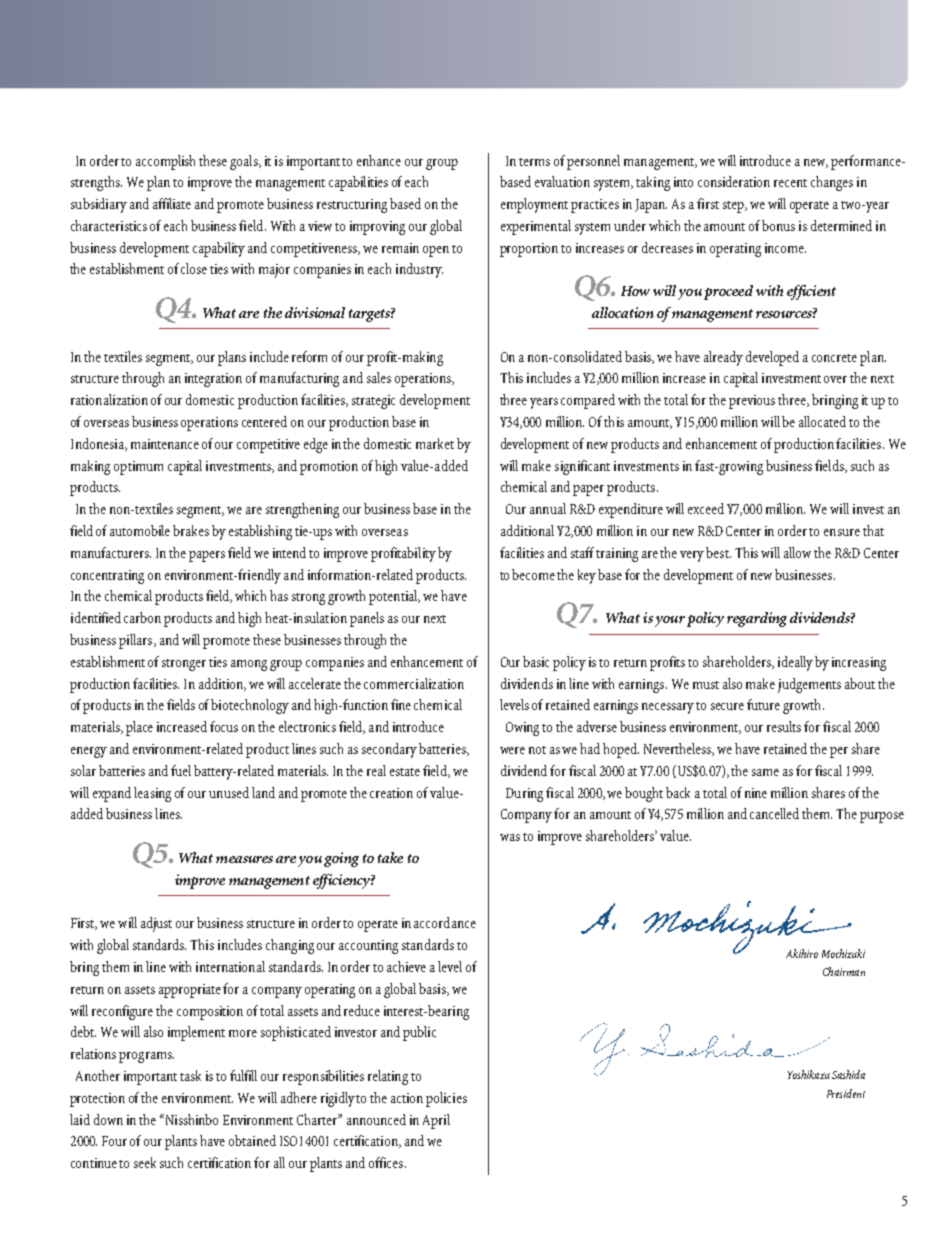 Image resolution: width=952 pixels, height=1233 pixels. What do you see at coordinates (536, 661) in the screenshot?
I see `basic` at bounding box center [536, 661].
